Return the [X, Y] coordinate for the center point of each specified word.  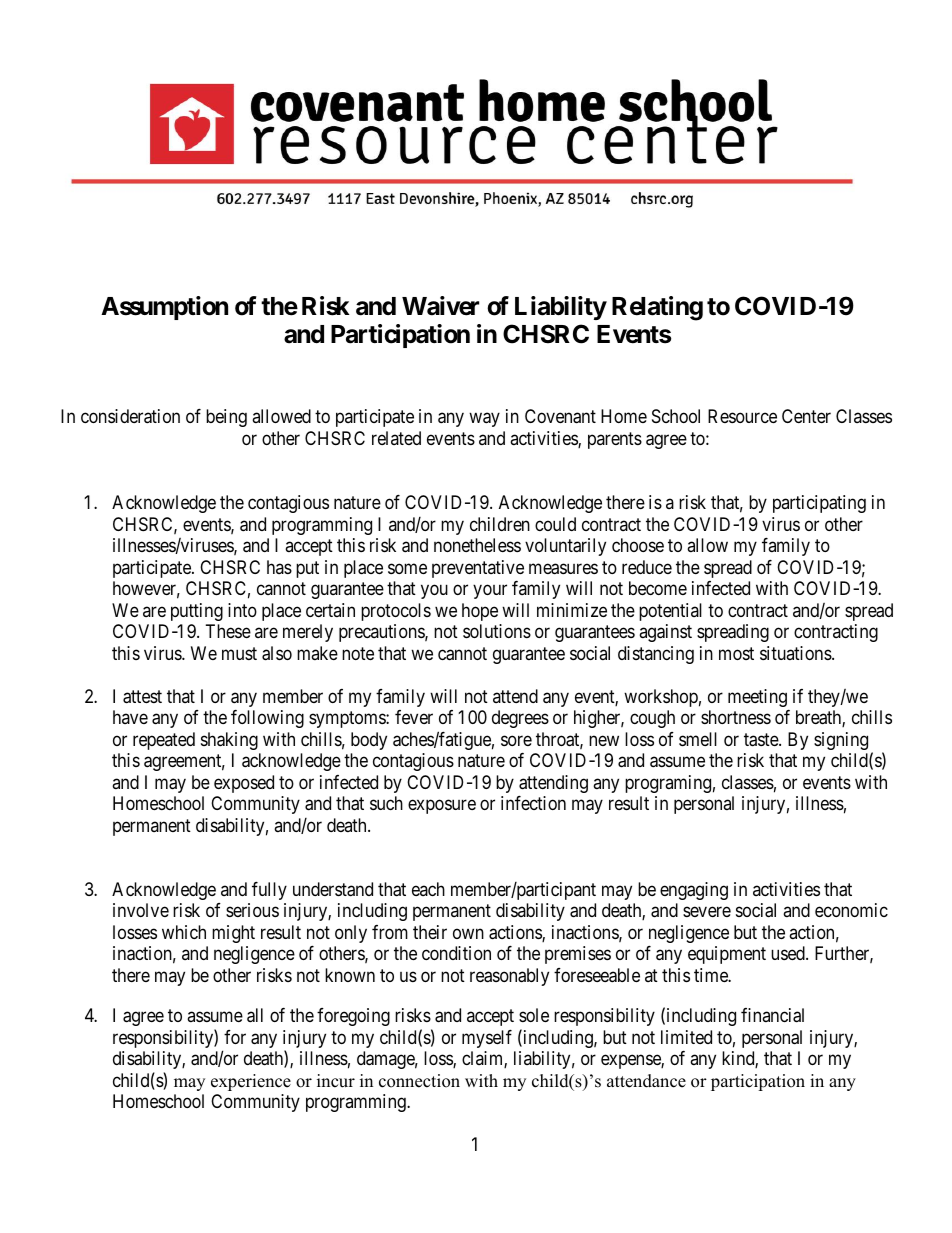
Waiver [440, 306]
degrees [520, 719]
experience [251, 1082]
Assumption [164, 308]
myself [487, 1039]
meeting [757, 698]
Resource [742, 416]
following [267, 719]
